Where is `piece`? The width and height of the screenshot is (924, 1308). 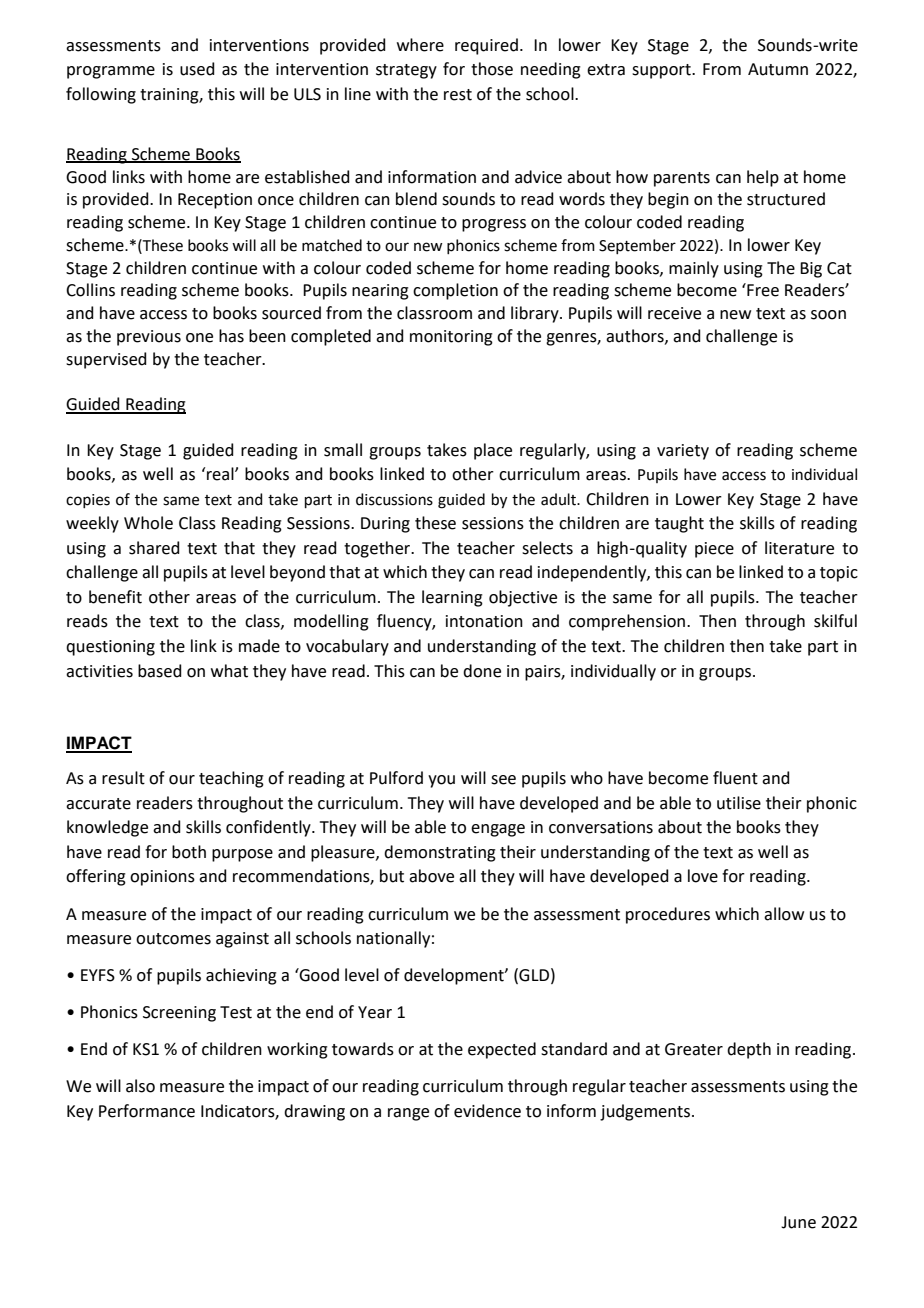 piece is located at coordinates (714, 550).
